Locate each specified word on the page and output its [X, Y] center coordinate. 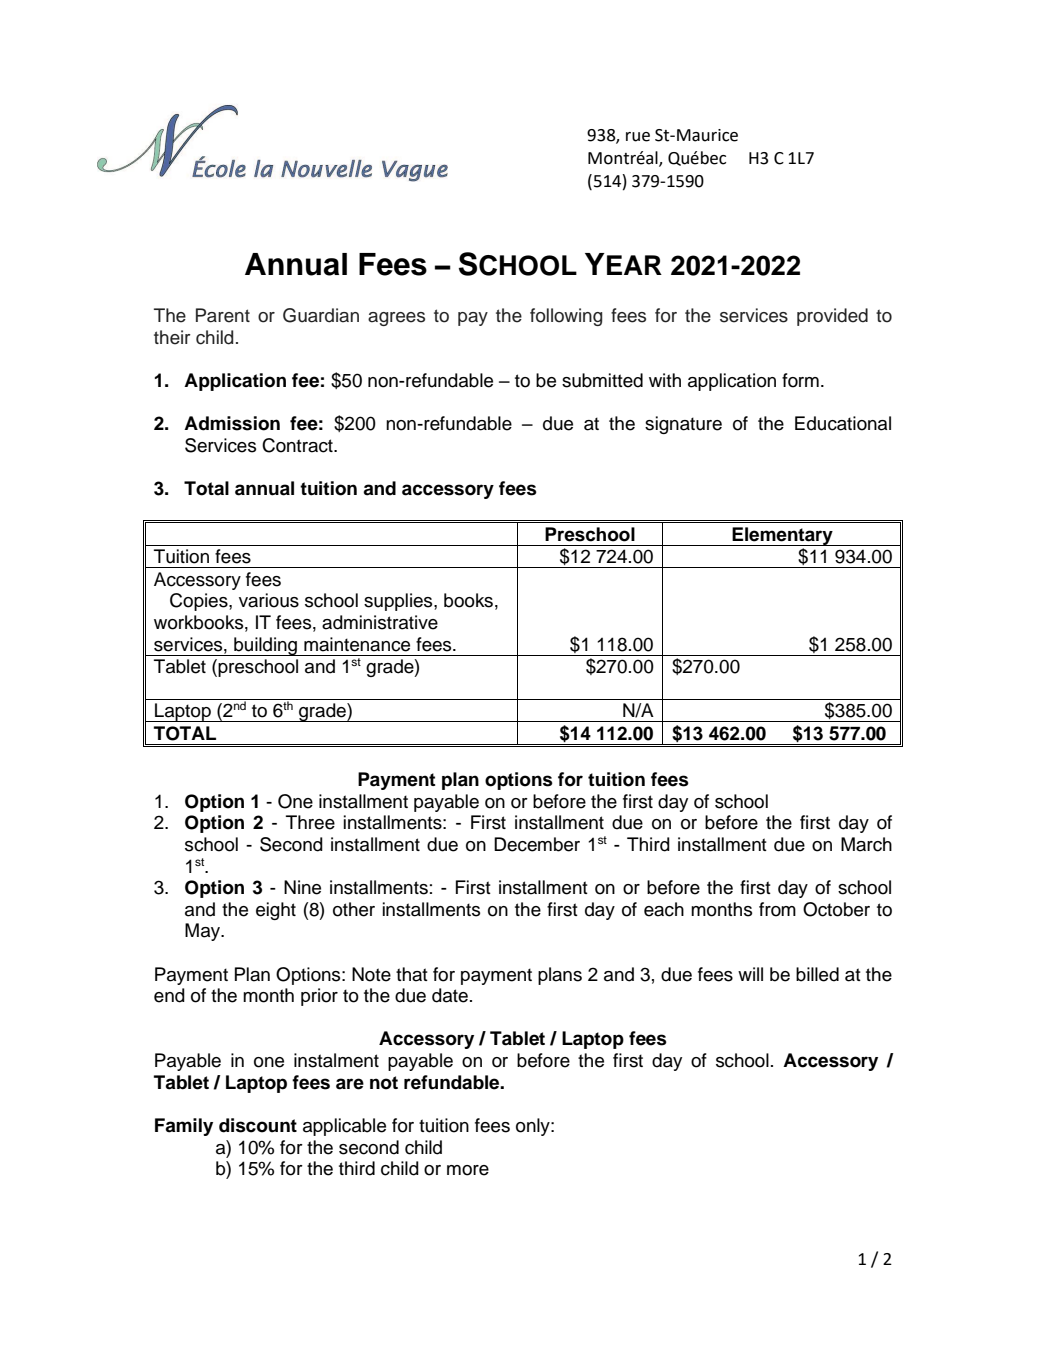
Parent [223, 315]
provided [832, 317]
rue [638, 137]
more [468, 1170]
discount [258, 1125]
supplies [399, 602]
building [265, 646]
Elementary [782, 536]
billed [817, 974]
